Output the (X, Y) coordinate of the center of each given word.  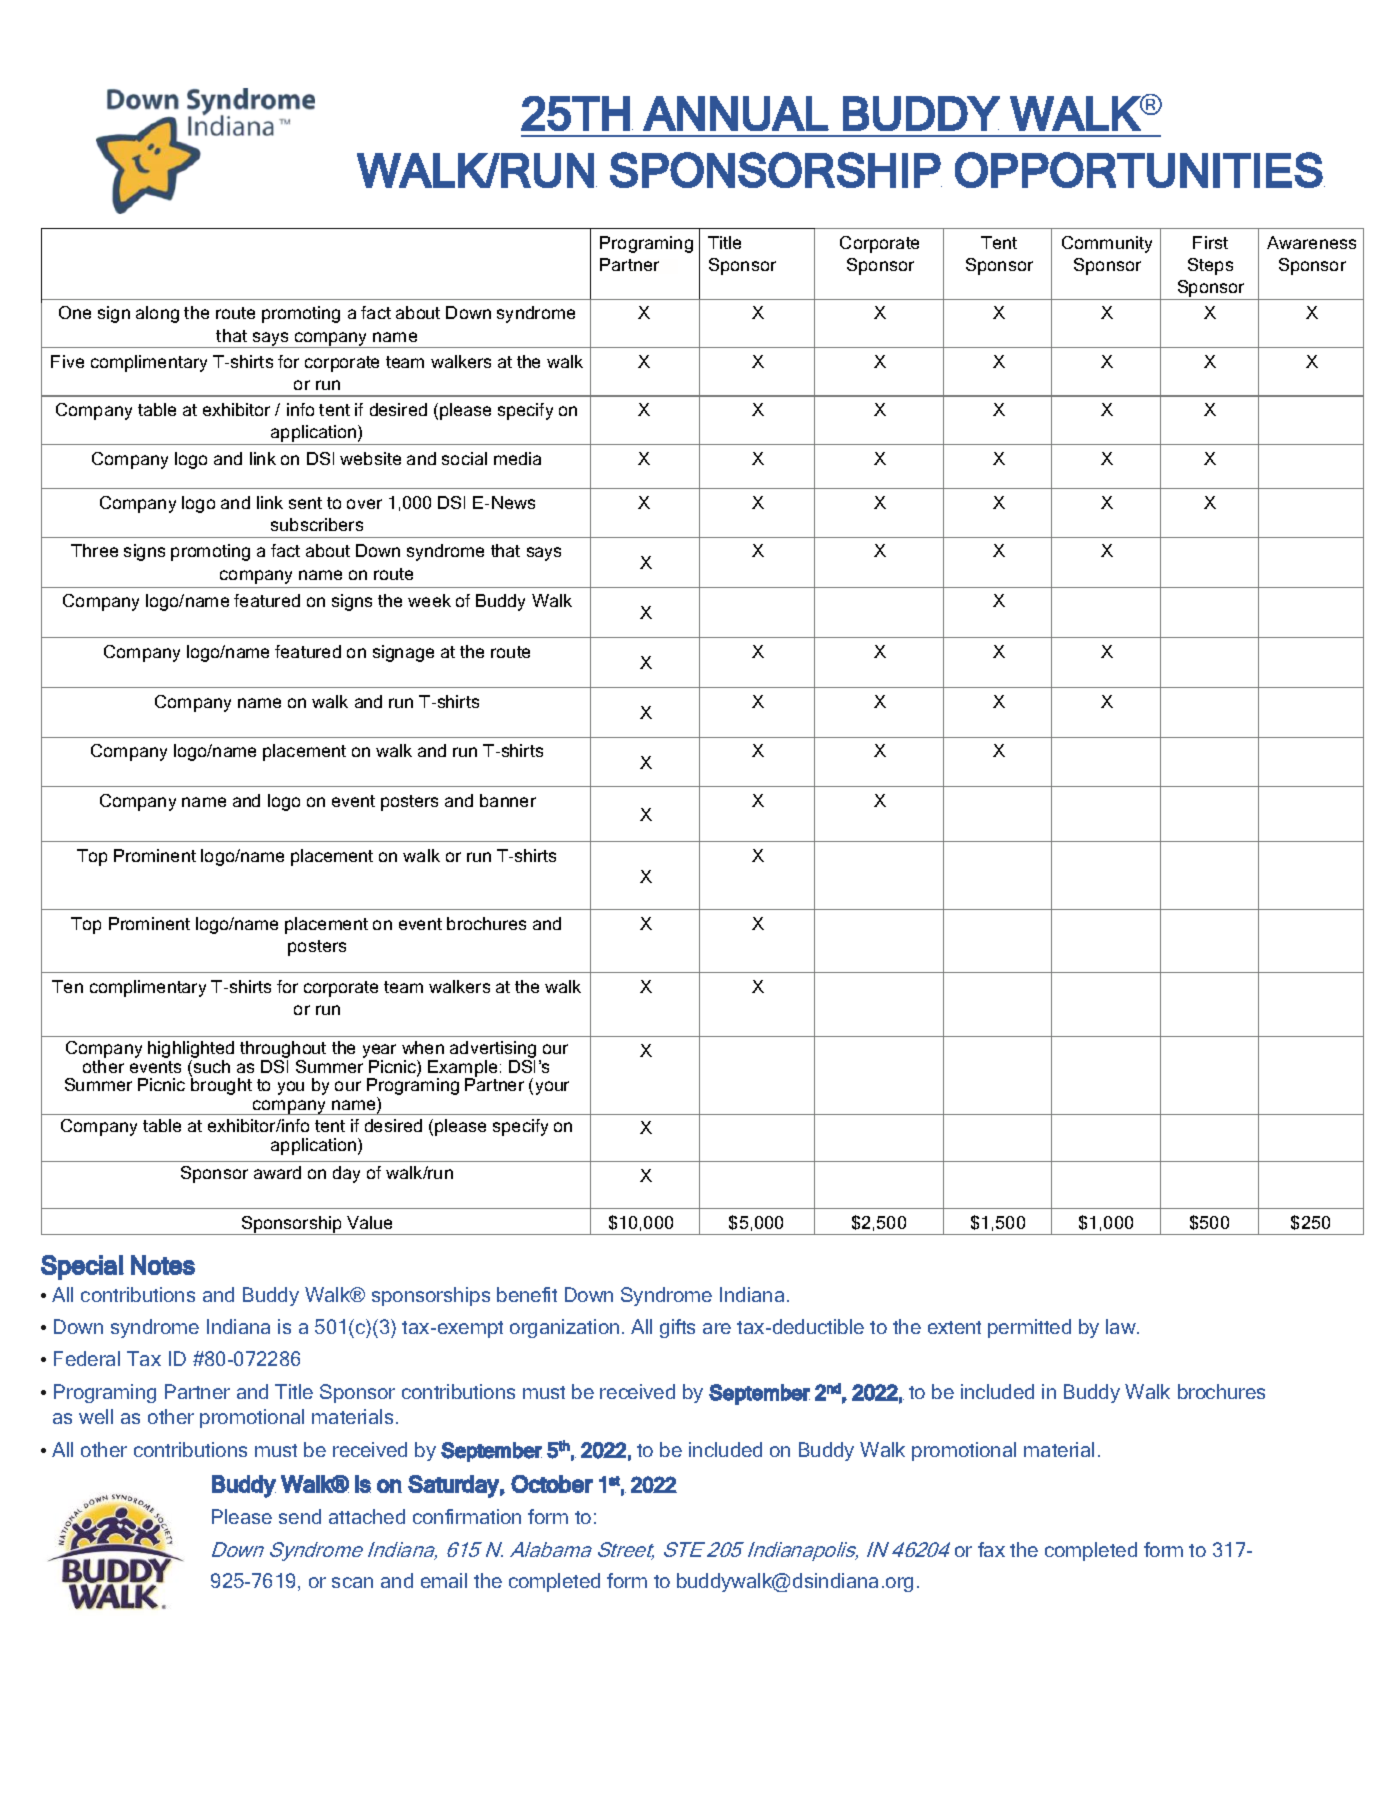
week (429, 600)
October (552, 1484)
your (552, 1088)
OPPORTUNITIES (1139, 170)
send (300, 1516)
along (157, 314)
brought (221, 1085)
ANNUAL (736, 113)
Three (94, 550)
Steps (1210, 266)
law (1122, 1326)
